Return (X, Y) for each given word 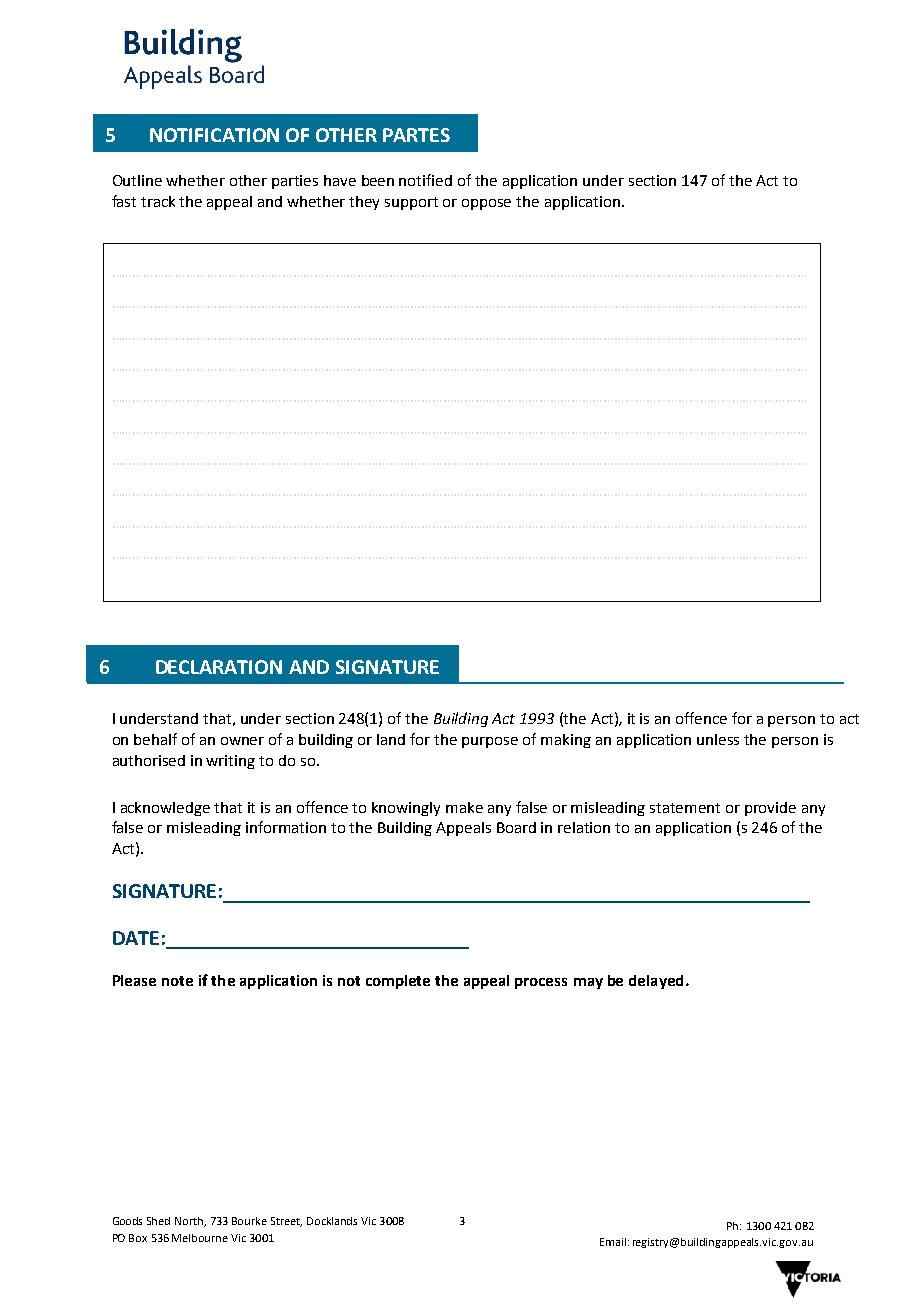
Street (286, 1222)
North (190, 1222)
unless (718, 739)
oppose (486, 204)
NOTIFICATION (214, 135)
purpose (490, 742)
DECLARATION (219, 667)
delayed (656, 982)
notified (425, 180)
